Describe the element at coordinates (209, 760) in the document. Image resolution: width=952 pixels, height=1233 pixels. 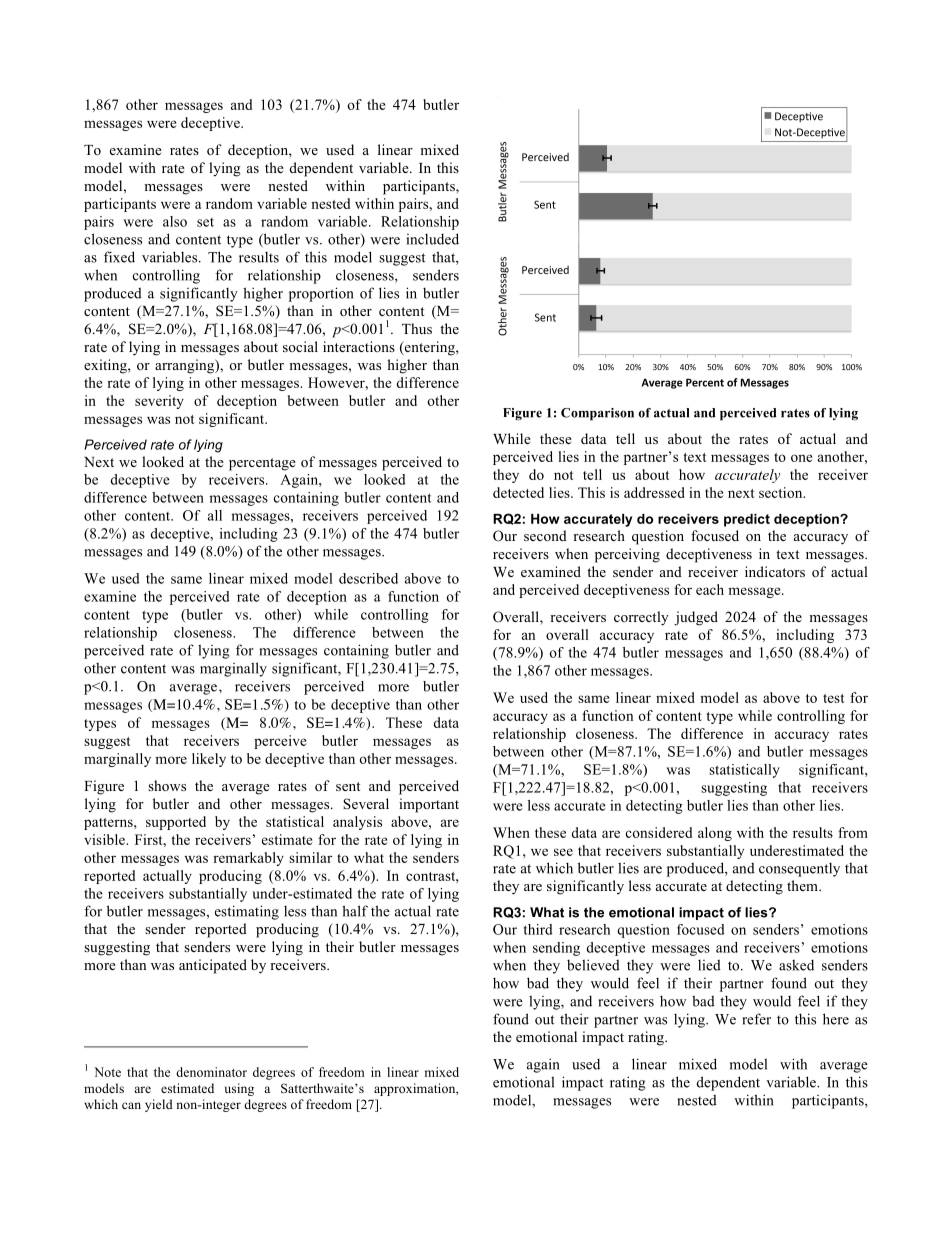
I see `likely` at that location.
